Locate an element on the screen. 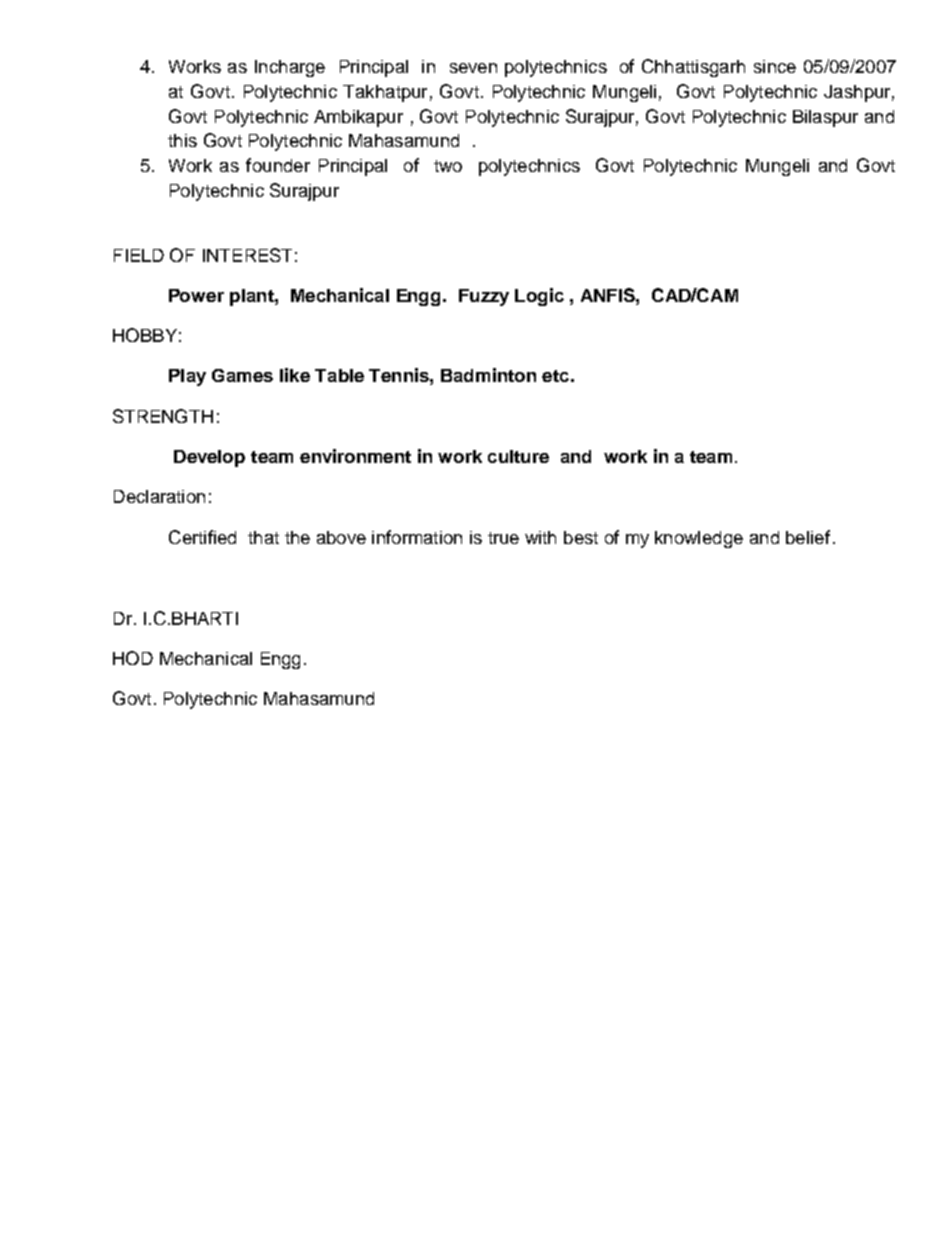 The image size is (952, 1233). this is located at coordinates (182, 140).
